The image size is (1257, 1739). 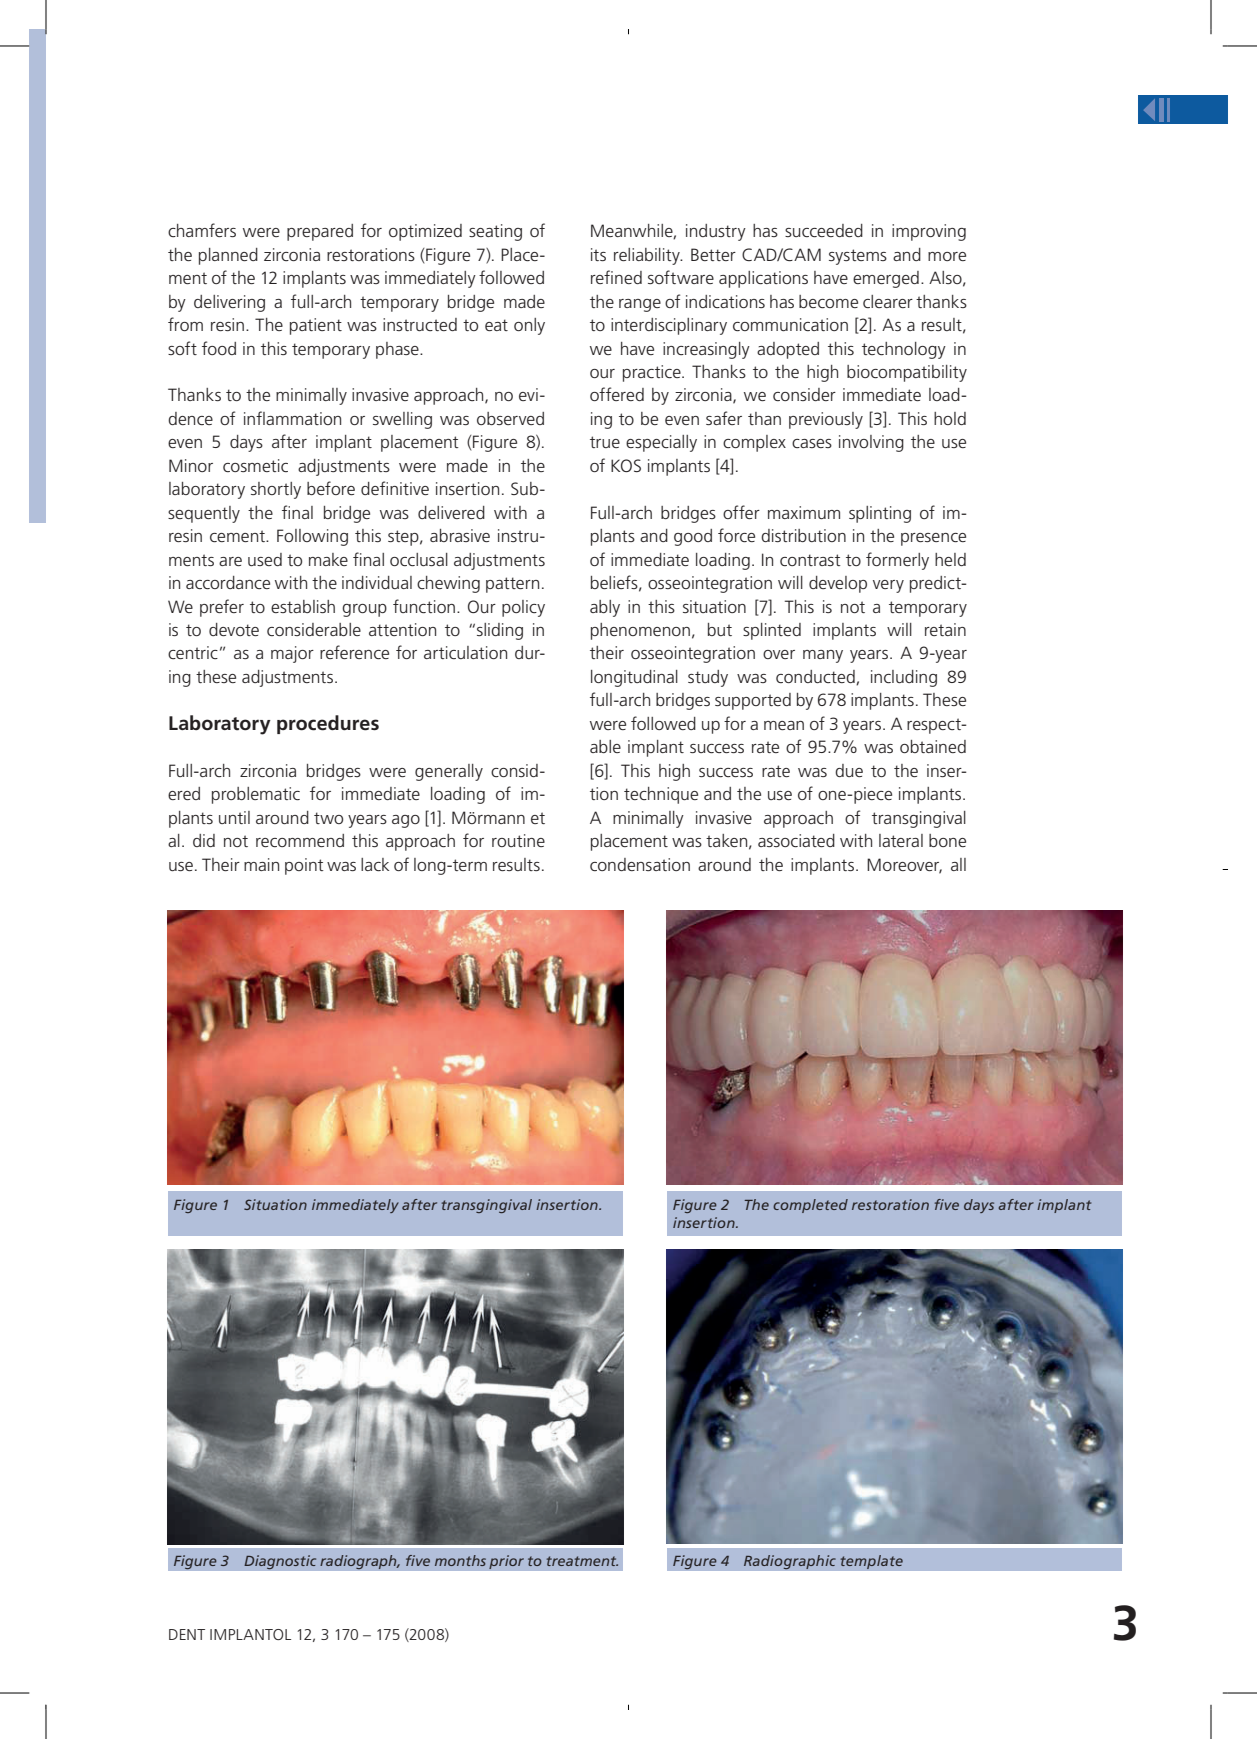 What do you see at coordinates (518, 840) in the image?
I see `routine` at bounding box center [518, 840].
